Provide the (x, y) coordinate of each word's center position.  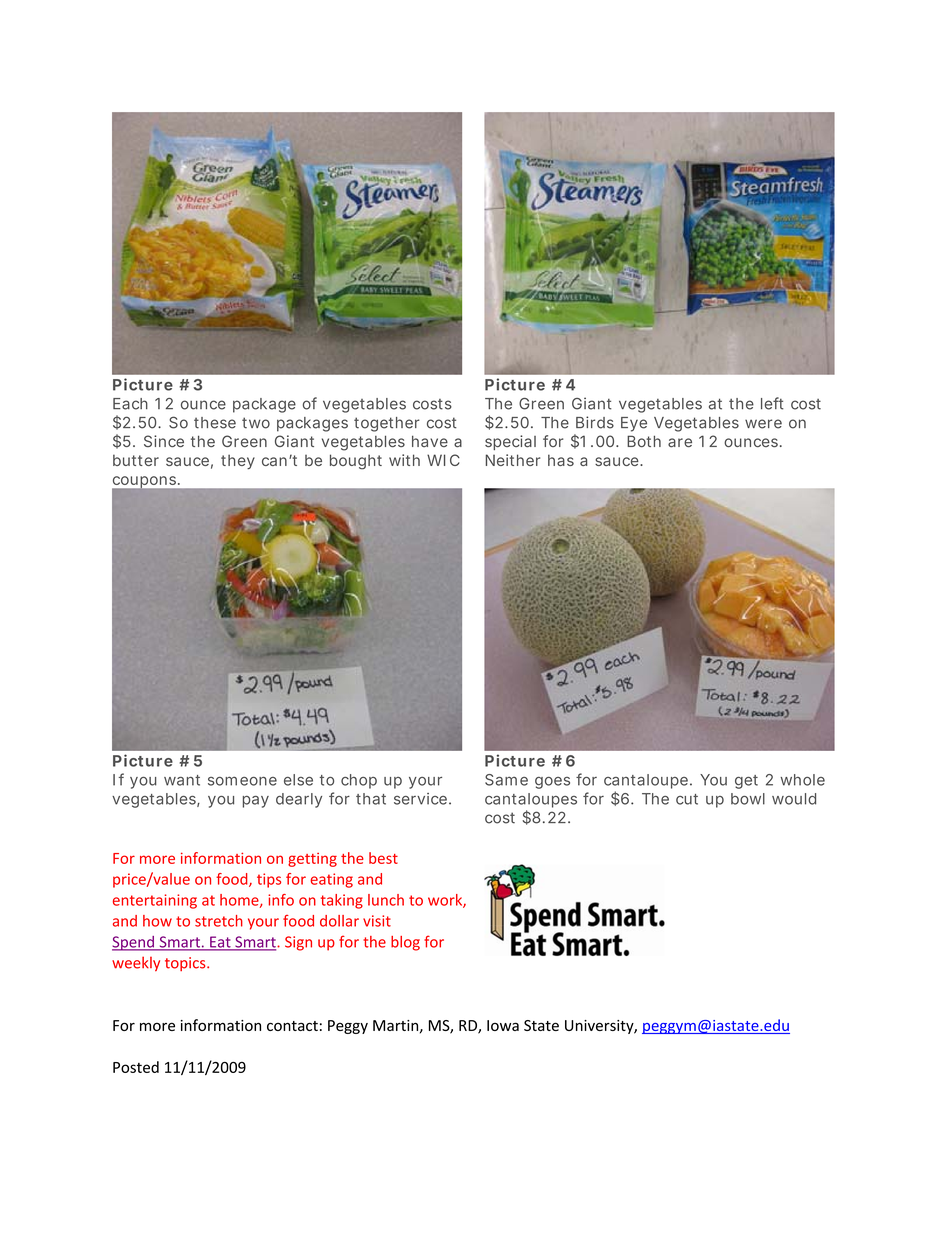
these (215, 423)
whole (802, 780)
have (430, 441)
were (763, 424)
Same (506, 780)
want (182, 780)
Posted (136, 1067)
